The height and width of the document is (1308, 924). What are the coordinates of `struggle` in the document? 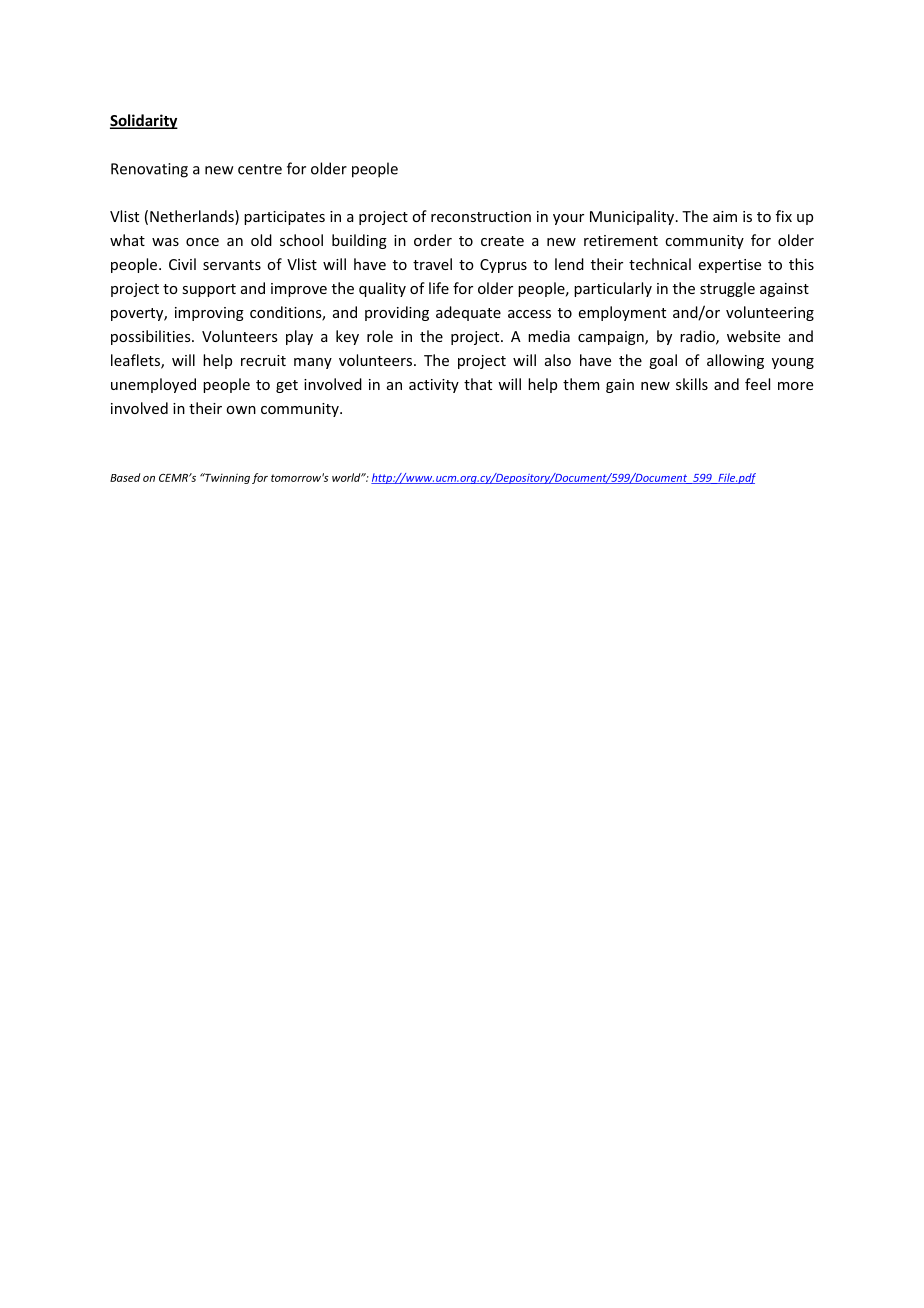 It's located at (727, 289).
